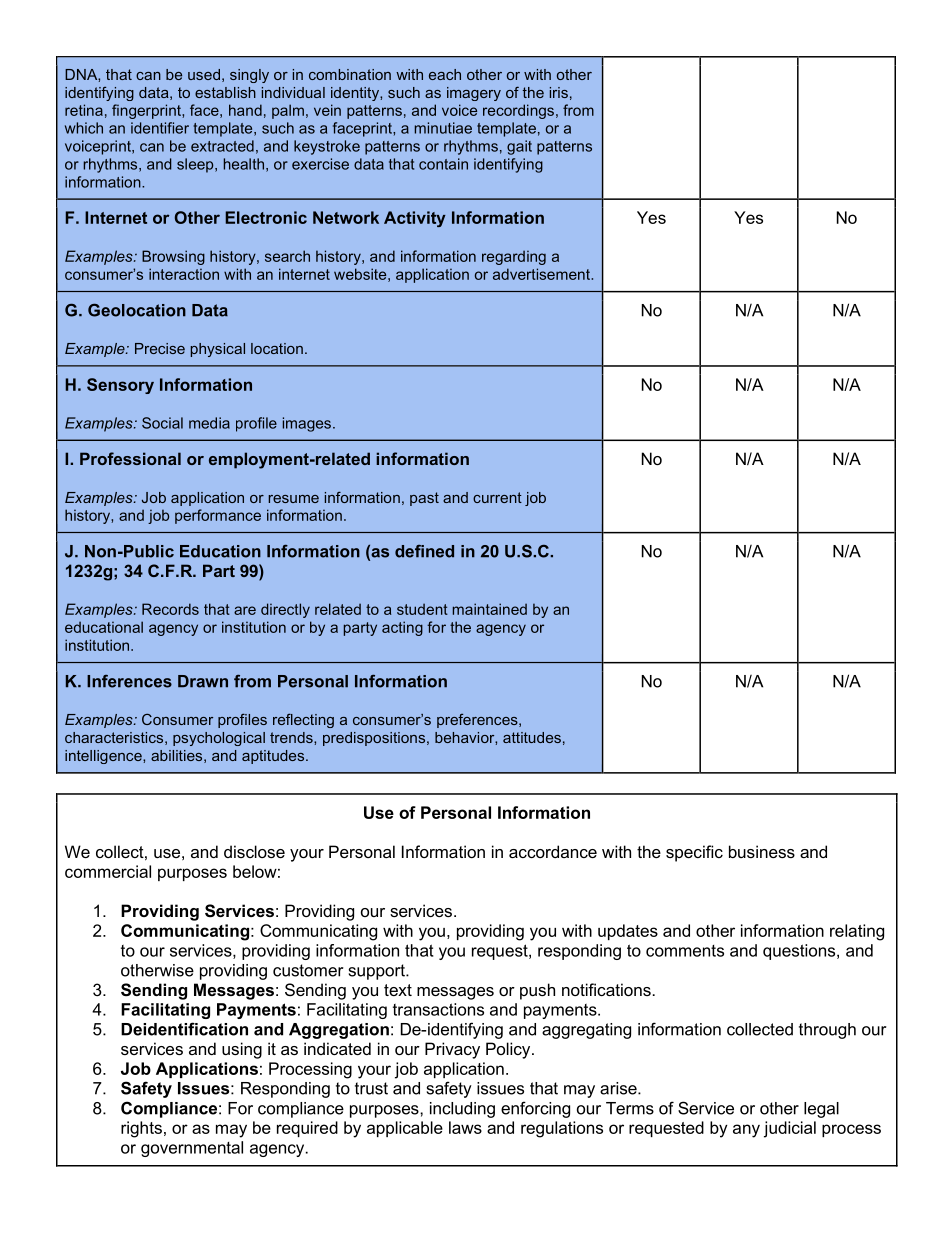 The height and width of the document is (1233, 952). I want to click on imagery, so click(474, 94).
